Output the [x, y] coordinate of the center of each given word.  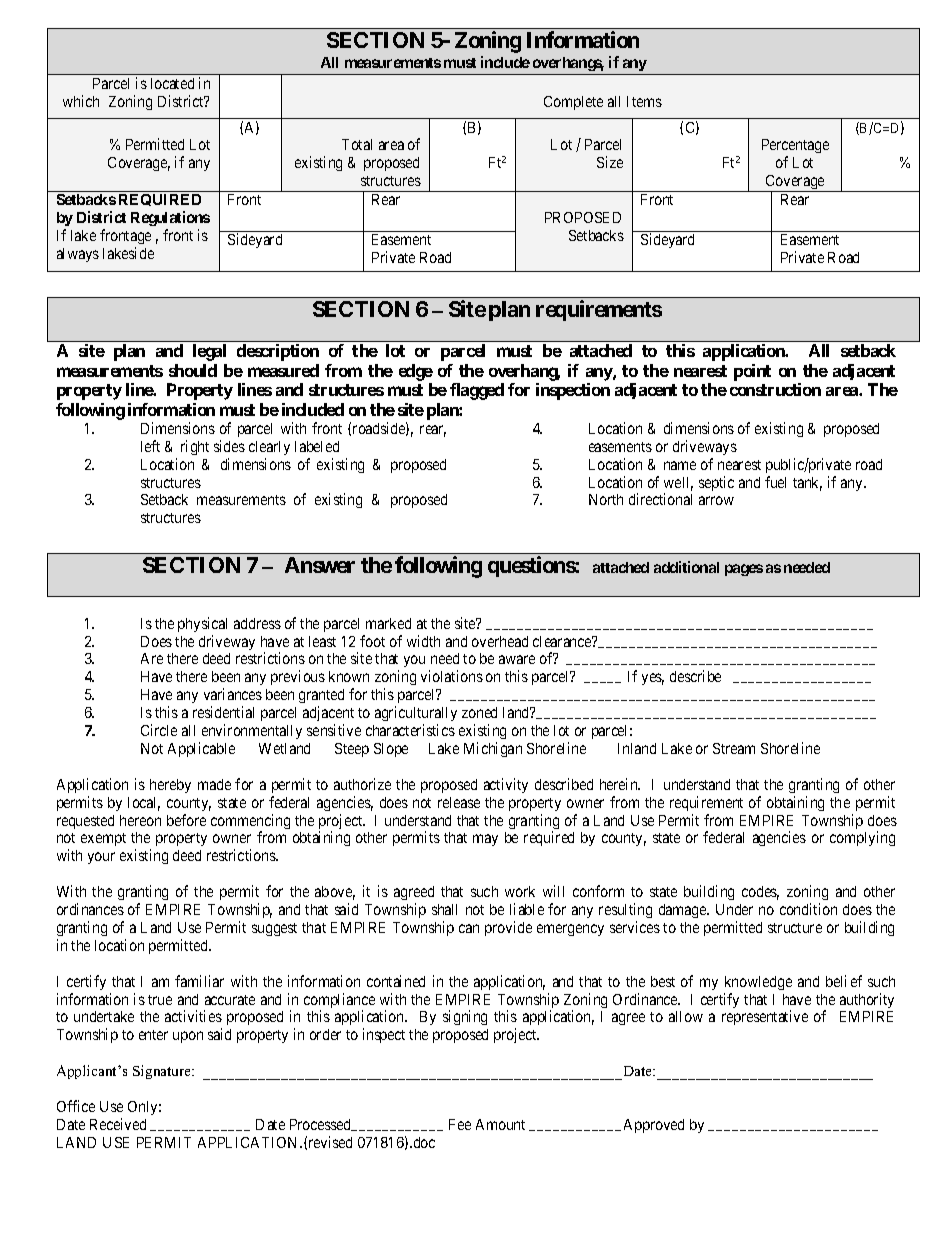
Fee [460, 1124]
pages [744, 570]
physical [202, 624]
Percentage [795, 148]
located [172, 83]
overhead [500, 641]
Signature [163, 1072]
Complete [573, 103]
